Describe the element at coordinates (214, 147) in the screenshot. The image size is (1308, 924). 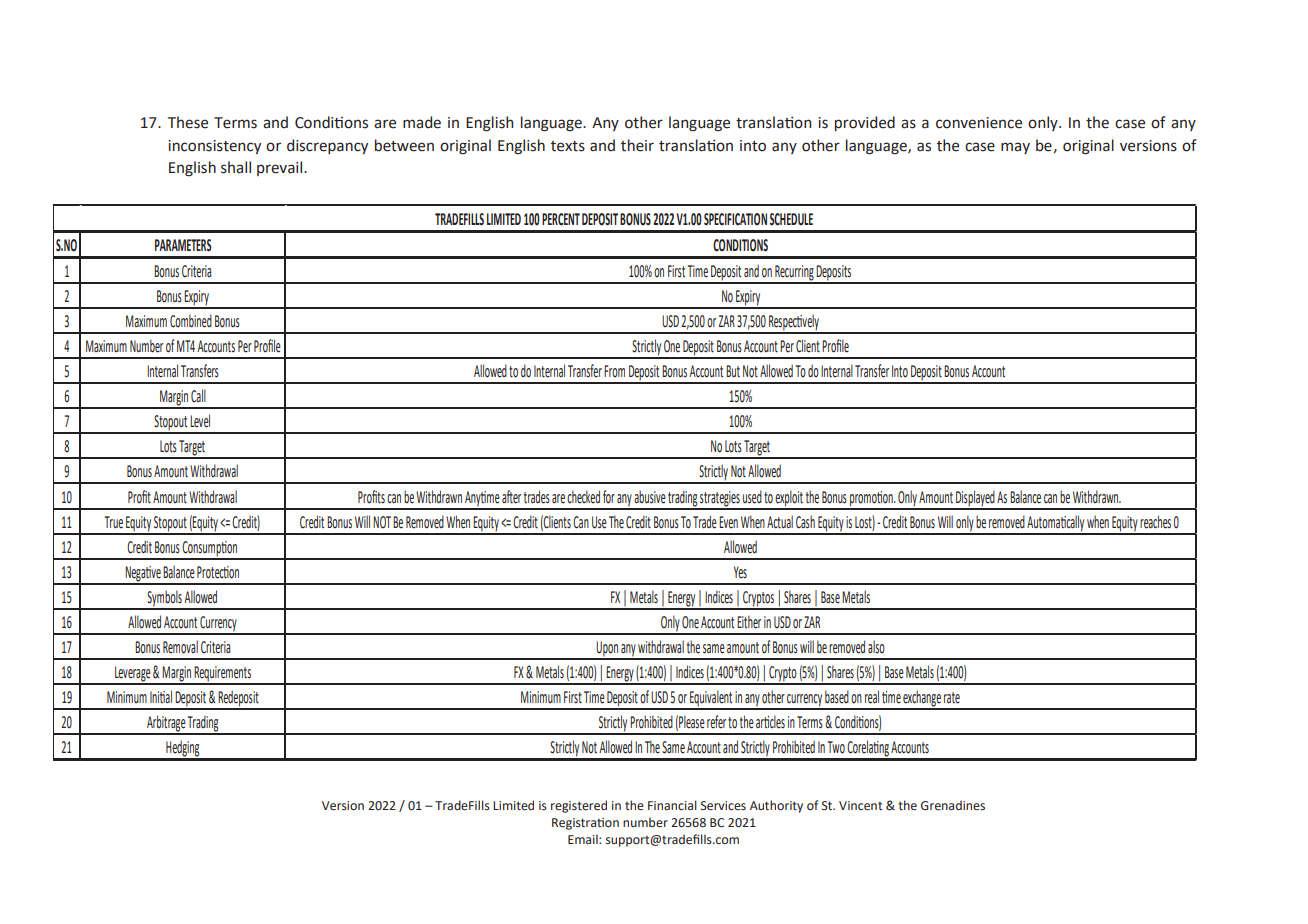
I see `inconsistency` at that location.
